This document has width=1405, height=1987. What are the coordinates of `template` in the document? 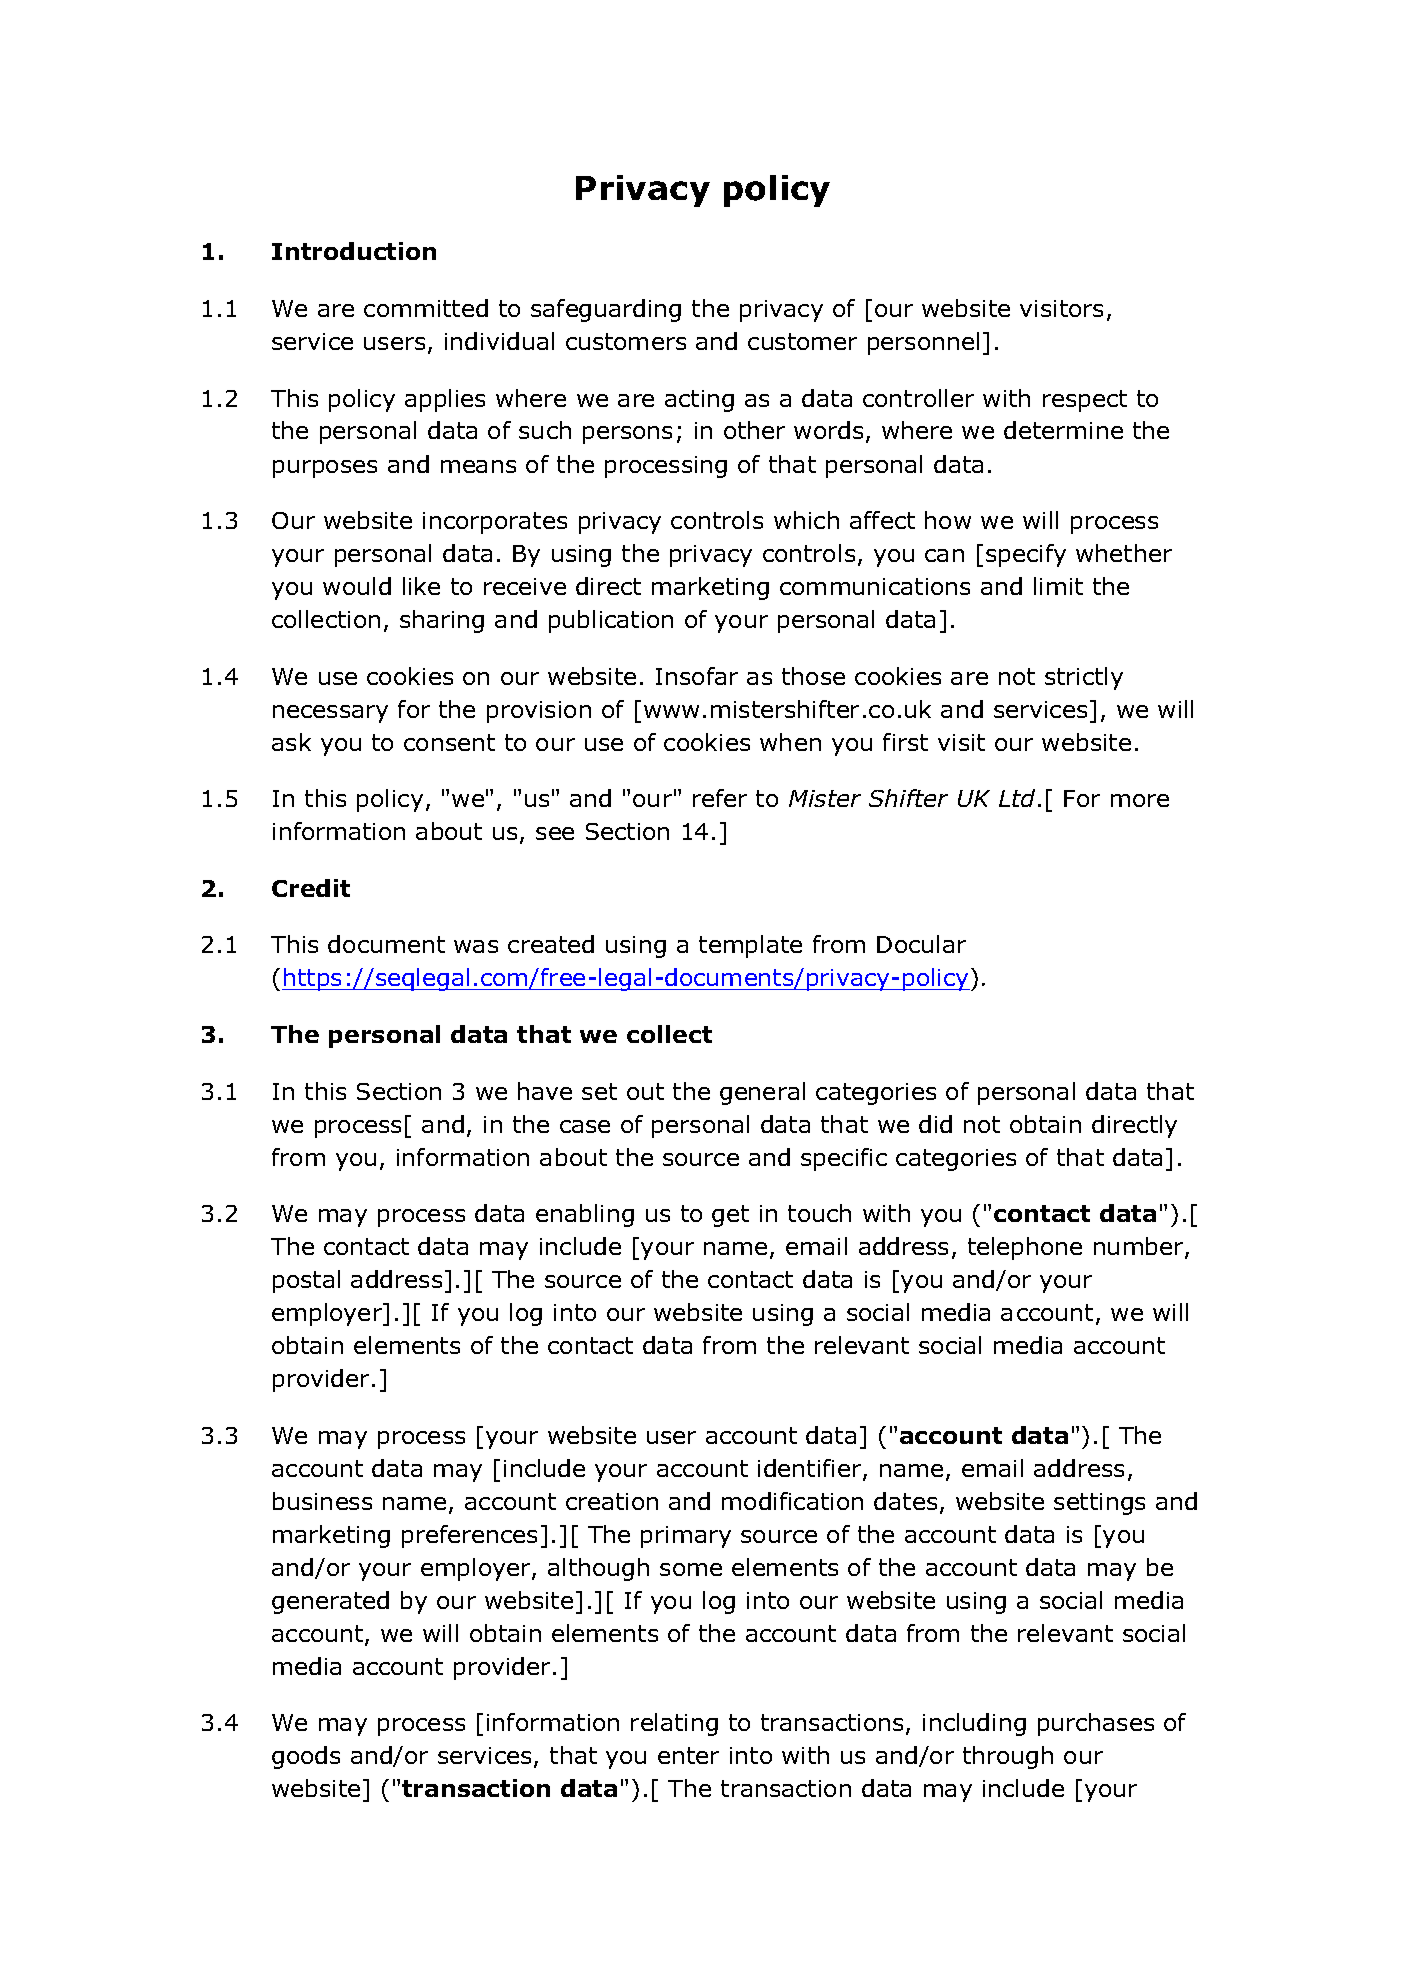 It's located at (750, 946).
